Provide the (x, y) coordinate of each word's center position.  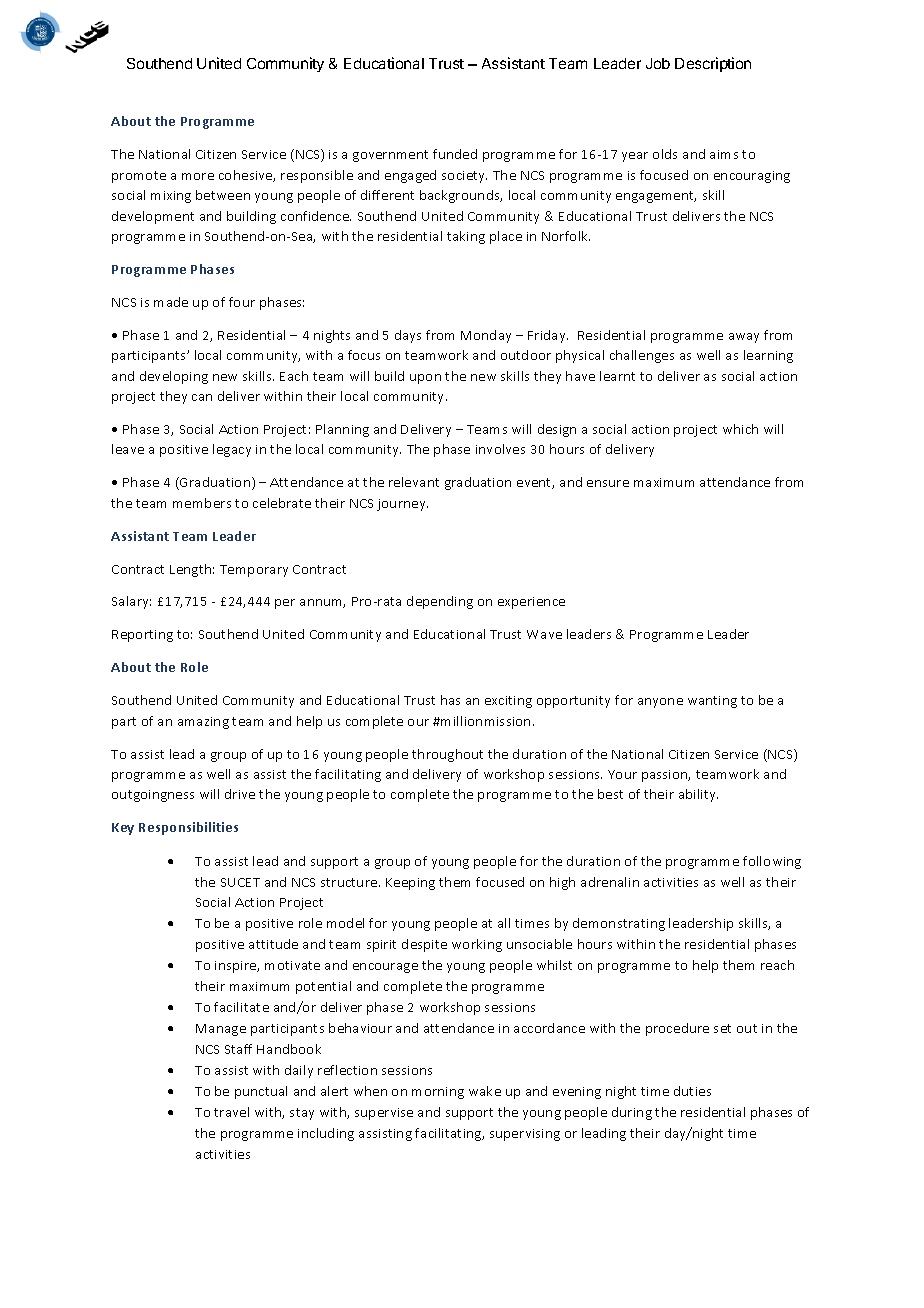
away (744, 338)
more (198, 176)
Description (713, 64)
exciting (508, 702)
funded (455, 154)
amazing (203, 723)
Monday (486, 336)
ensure (608, 483)
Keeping (410, 884)
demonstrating (619, 924)
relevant (414, 482)
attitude (273, 944)
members (202, 503)
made (171, 302)
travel (231, 1112)
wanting (712, 702)
